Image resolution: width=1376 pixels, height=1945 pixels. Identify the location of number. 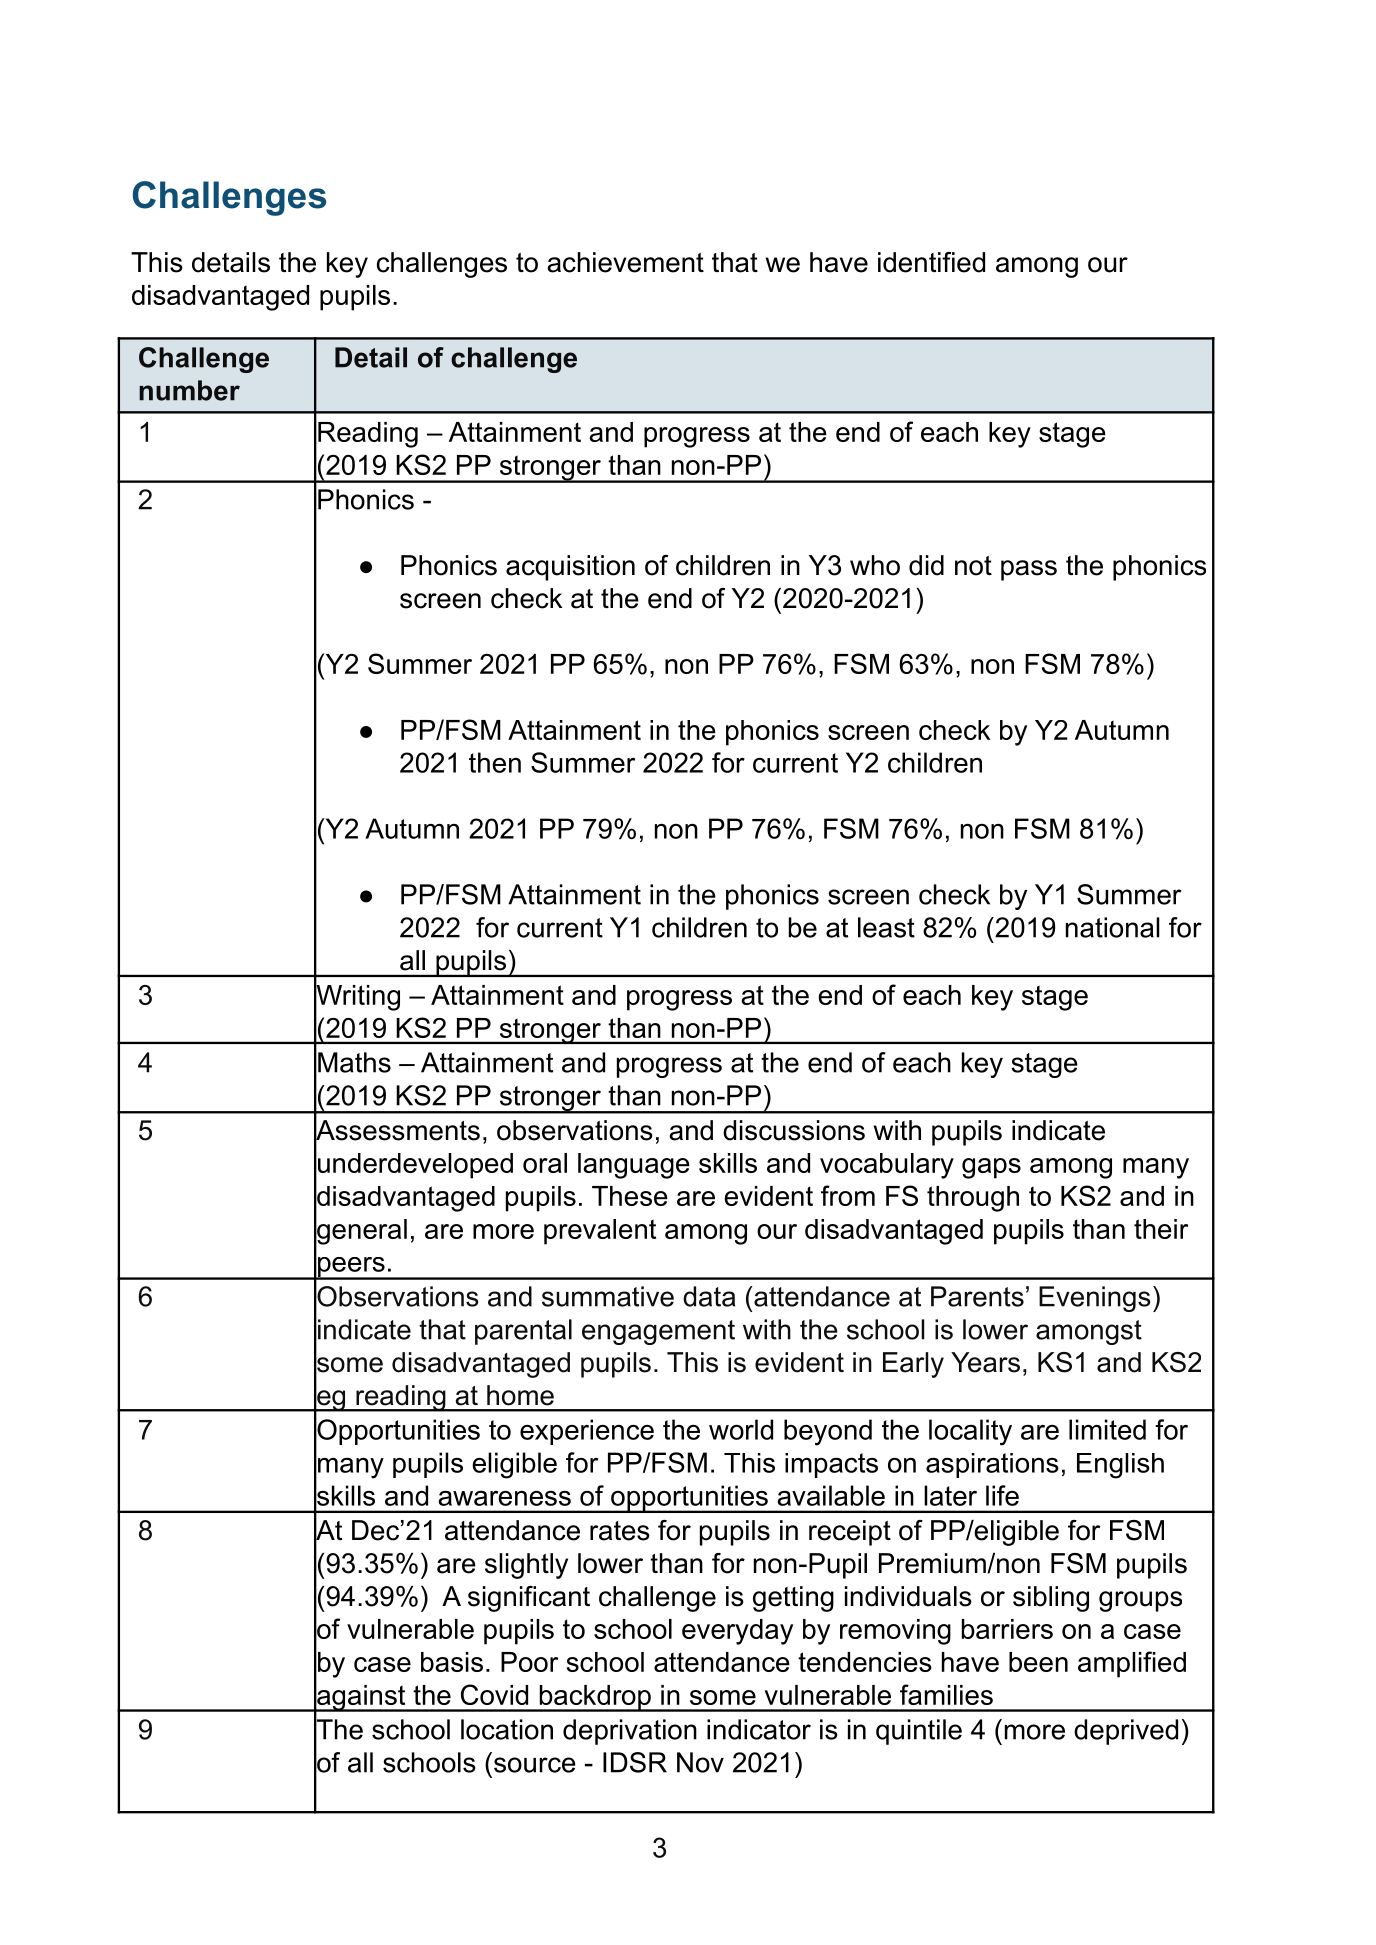
(189, 390).
